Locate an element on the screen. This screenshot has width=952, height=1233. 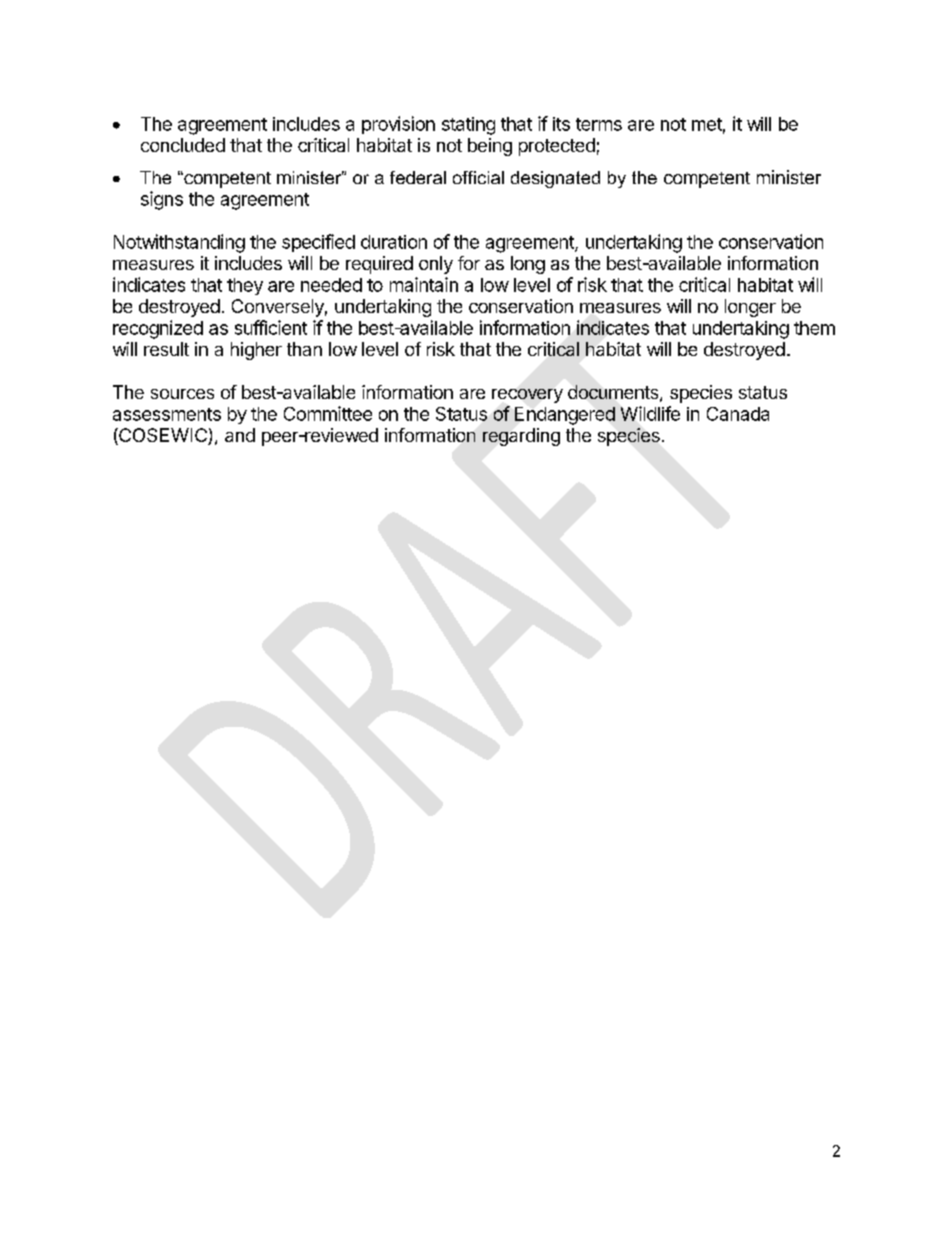
maintain is located at coordinates (424, 284).
